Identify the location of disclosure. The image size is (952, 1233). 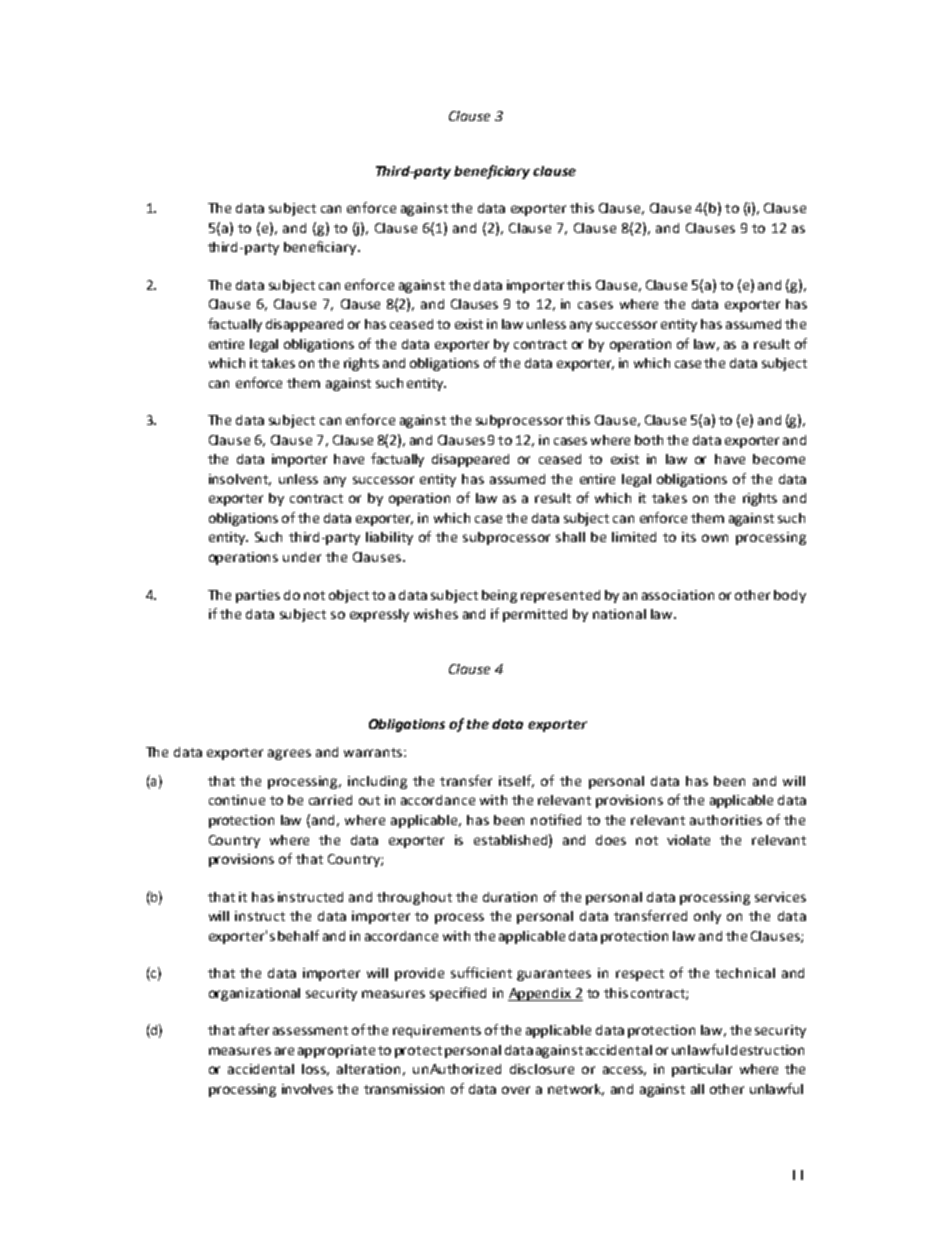
(542, 1069).
